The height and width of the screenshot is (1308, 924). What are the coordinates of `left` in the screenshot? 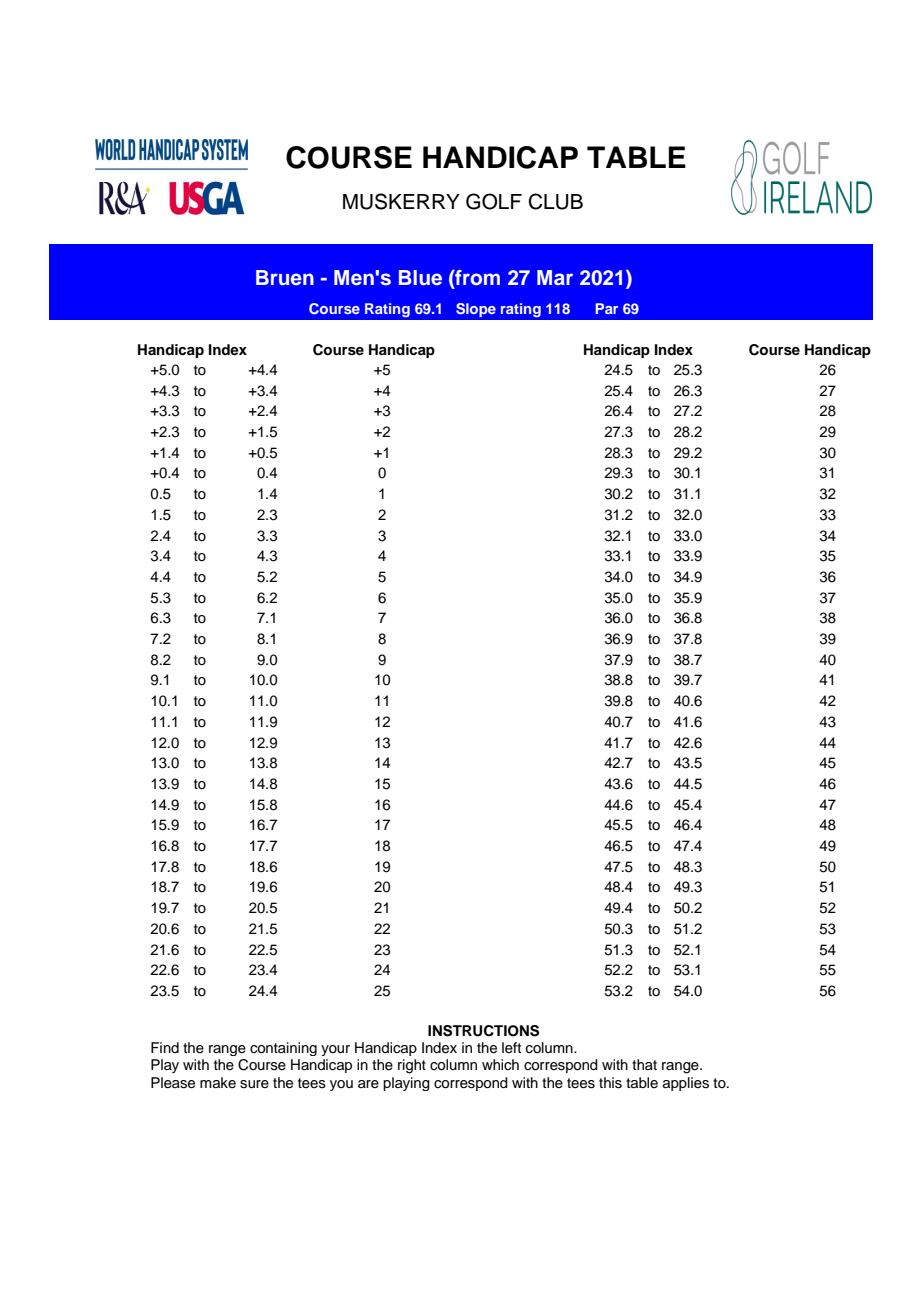 It's located at (512, 1048).
